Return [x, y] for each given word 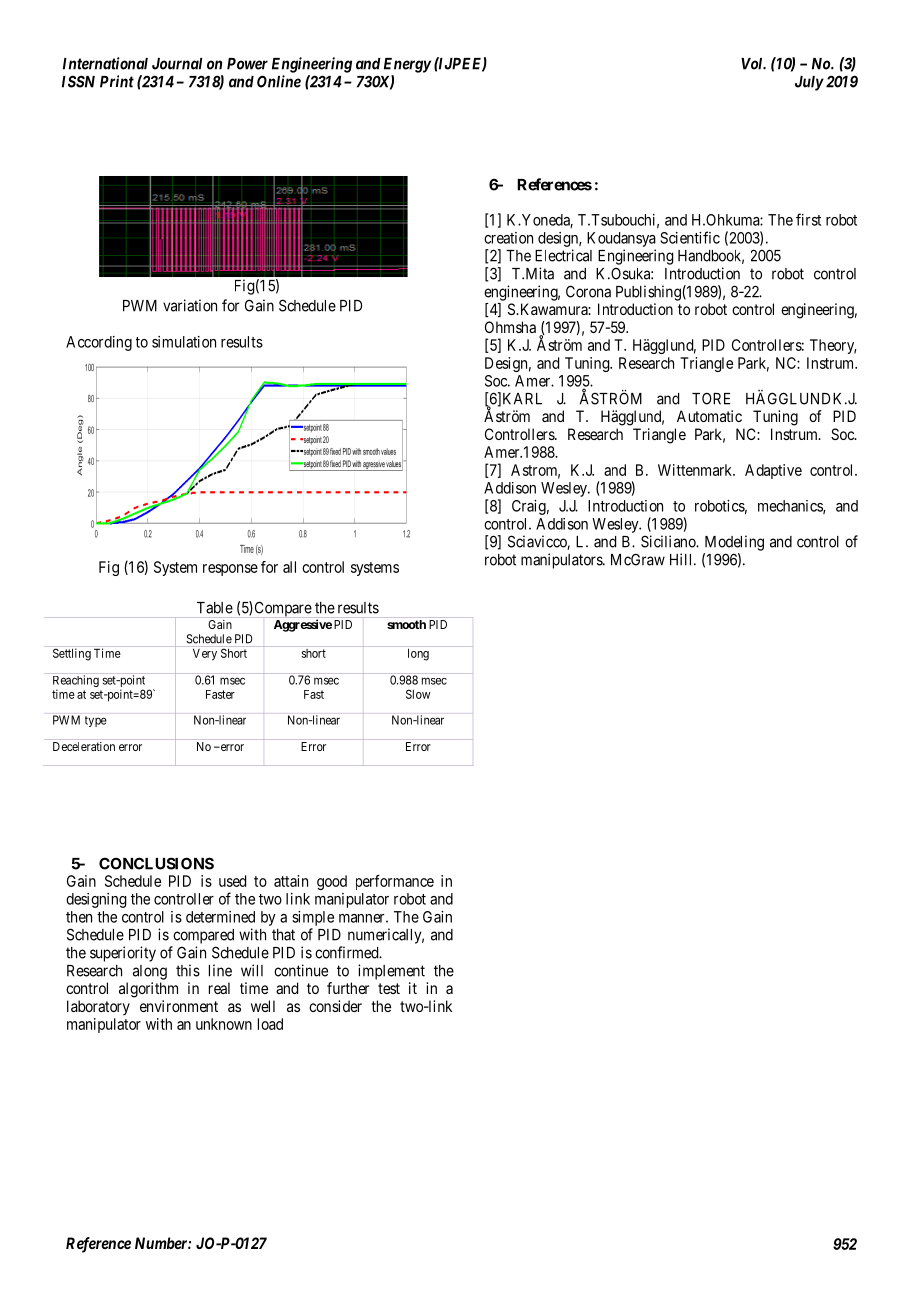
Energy [407, 65]
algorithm [148, 990]
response [230, 570]
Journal [177, 64]
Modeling [734, 543]
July [809, 83]
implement [391, 972]
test [389, 988]
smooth [406, 624]
